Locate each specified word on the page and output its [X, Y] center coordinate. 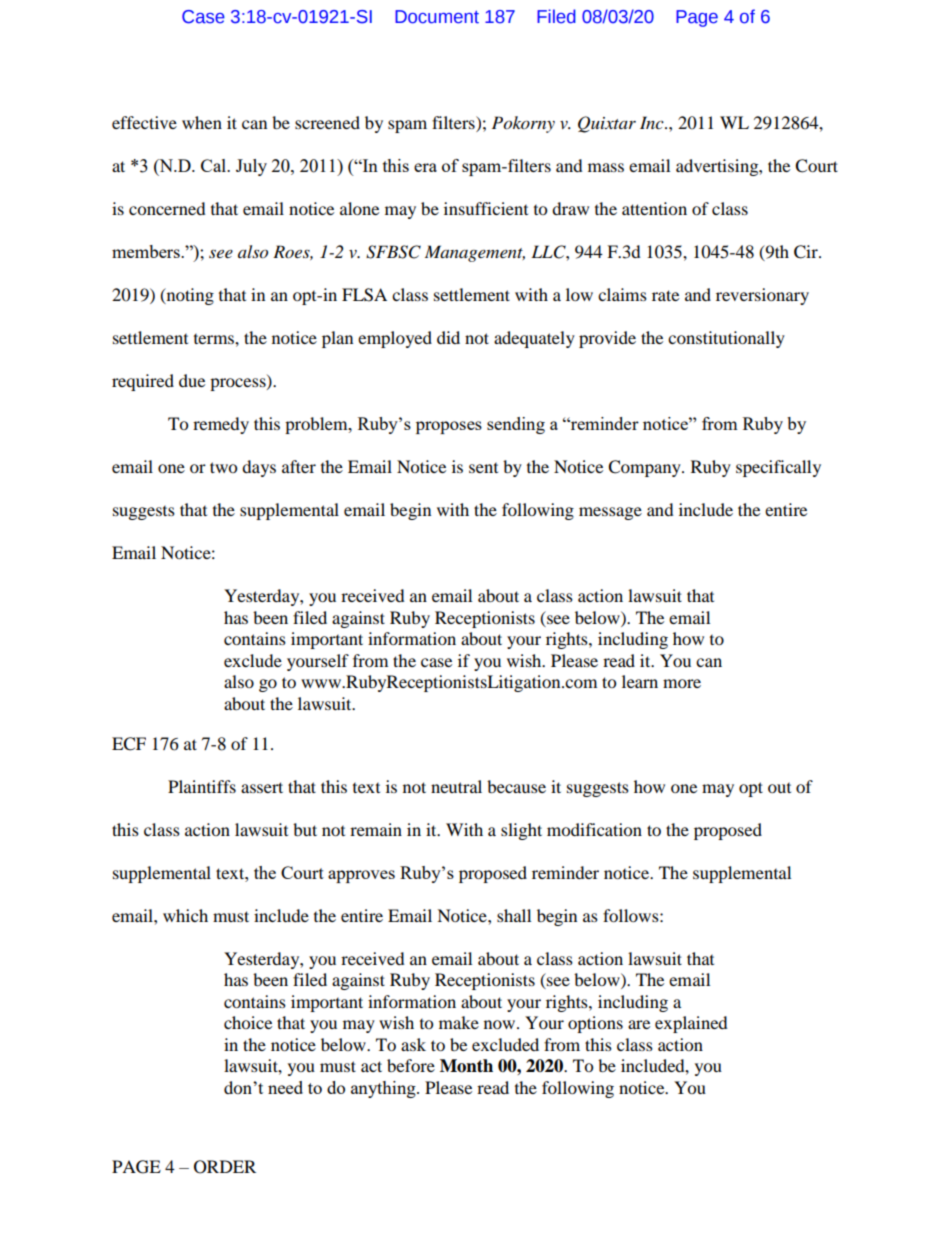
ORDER [225, 1167]
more [682, 683]
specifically [778, 468]
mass [606, 167]
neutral [456, 786]
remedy [221, 425]
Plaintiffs [202, 786]
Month [466, 1066]
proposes [449, 427]
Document [437, 17]
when [202, 122]
